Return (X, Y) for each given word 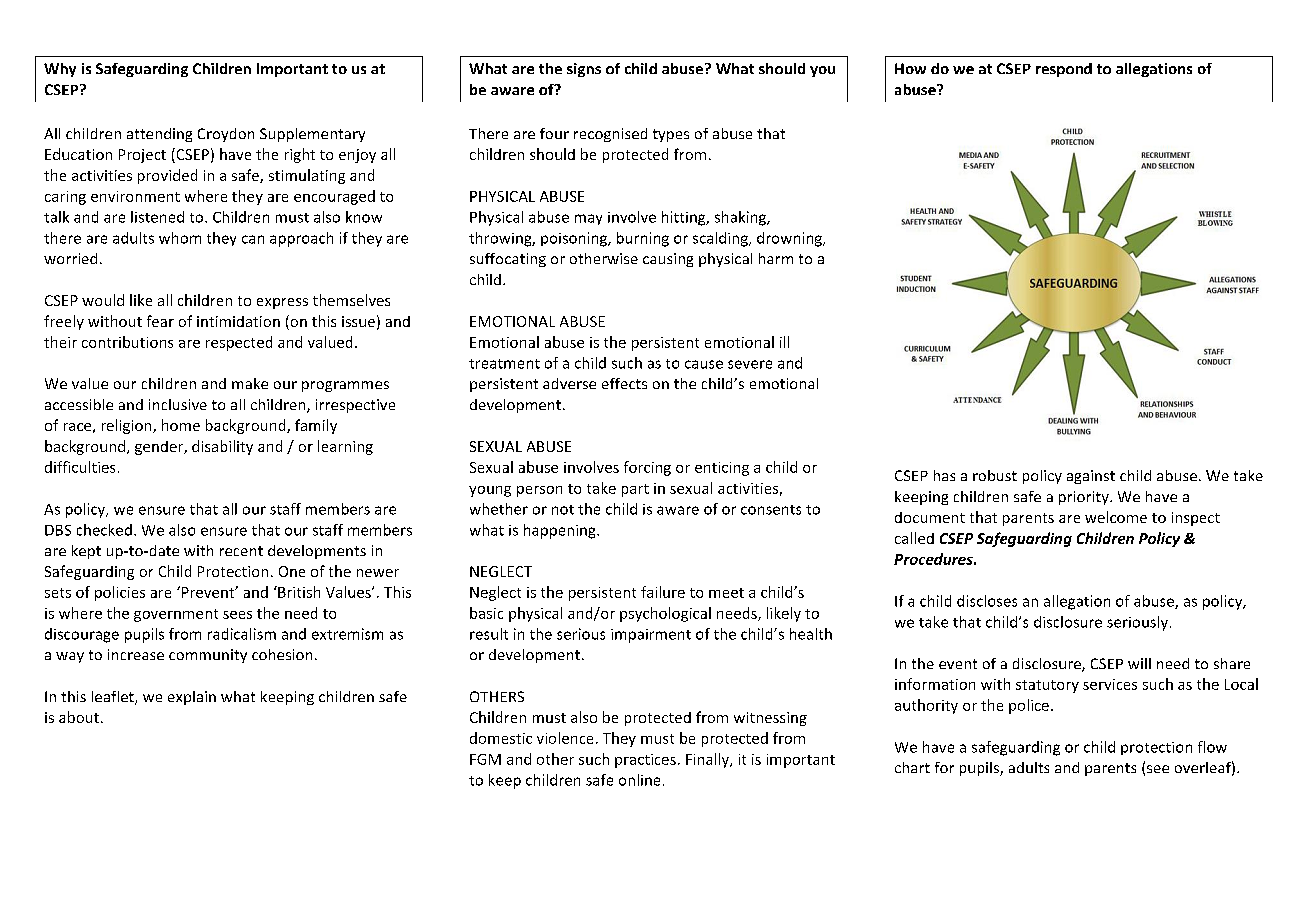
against (1091, 477)
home (181, 425)
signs (584, 70)
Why (60, 70)
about (79, 717)
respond (1064, 70)
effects (624, 383)
